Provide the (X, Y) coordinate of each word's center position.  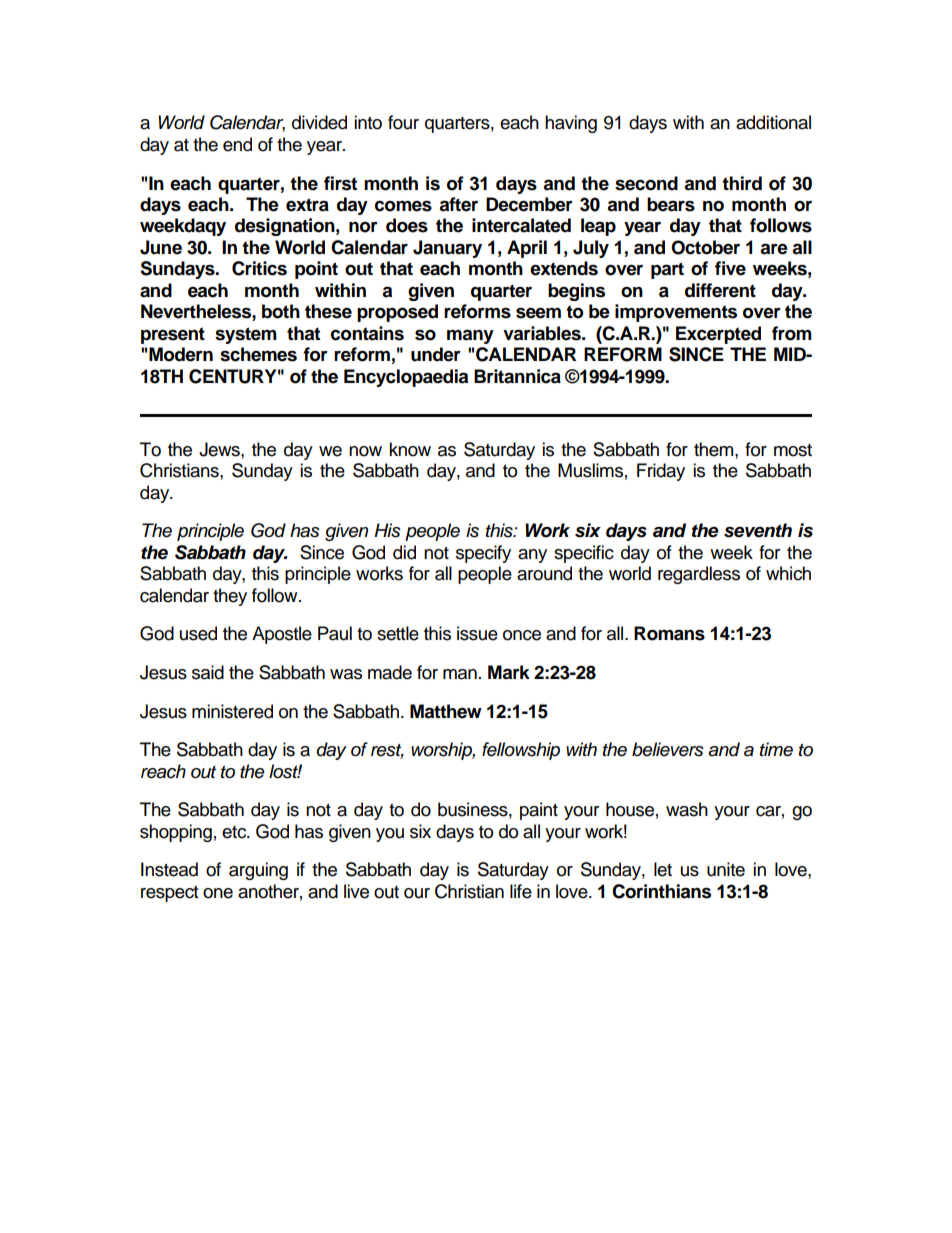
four (403, 122)
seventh (758, 530)
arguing (258, 871)
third (742, 183)
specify (483, 554)
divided (319, 122)
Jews (220, 449)
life (521, 891)
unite (726, 869)
